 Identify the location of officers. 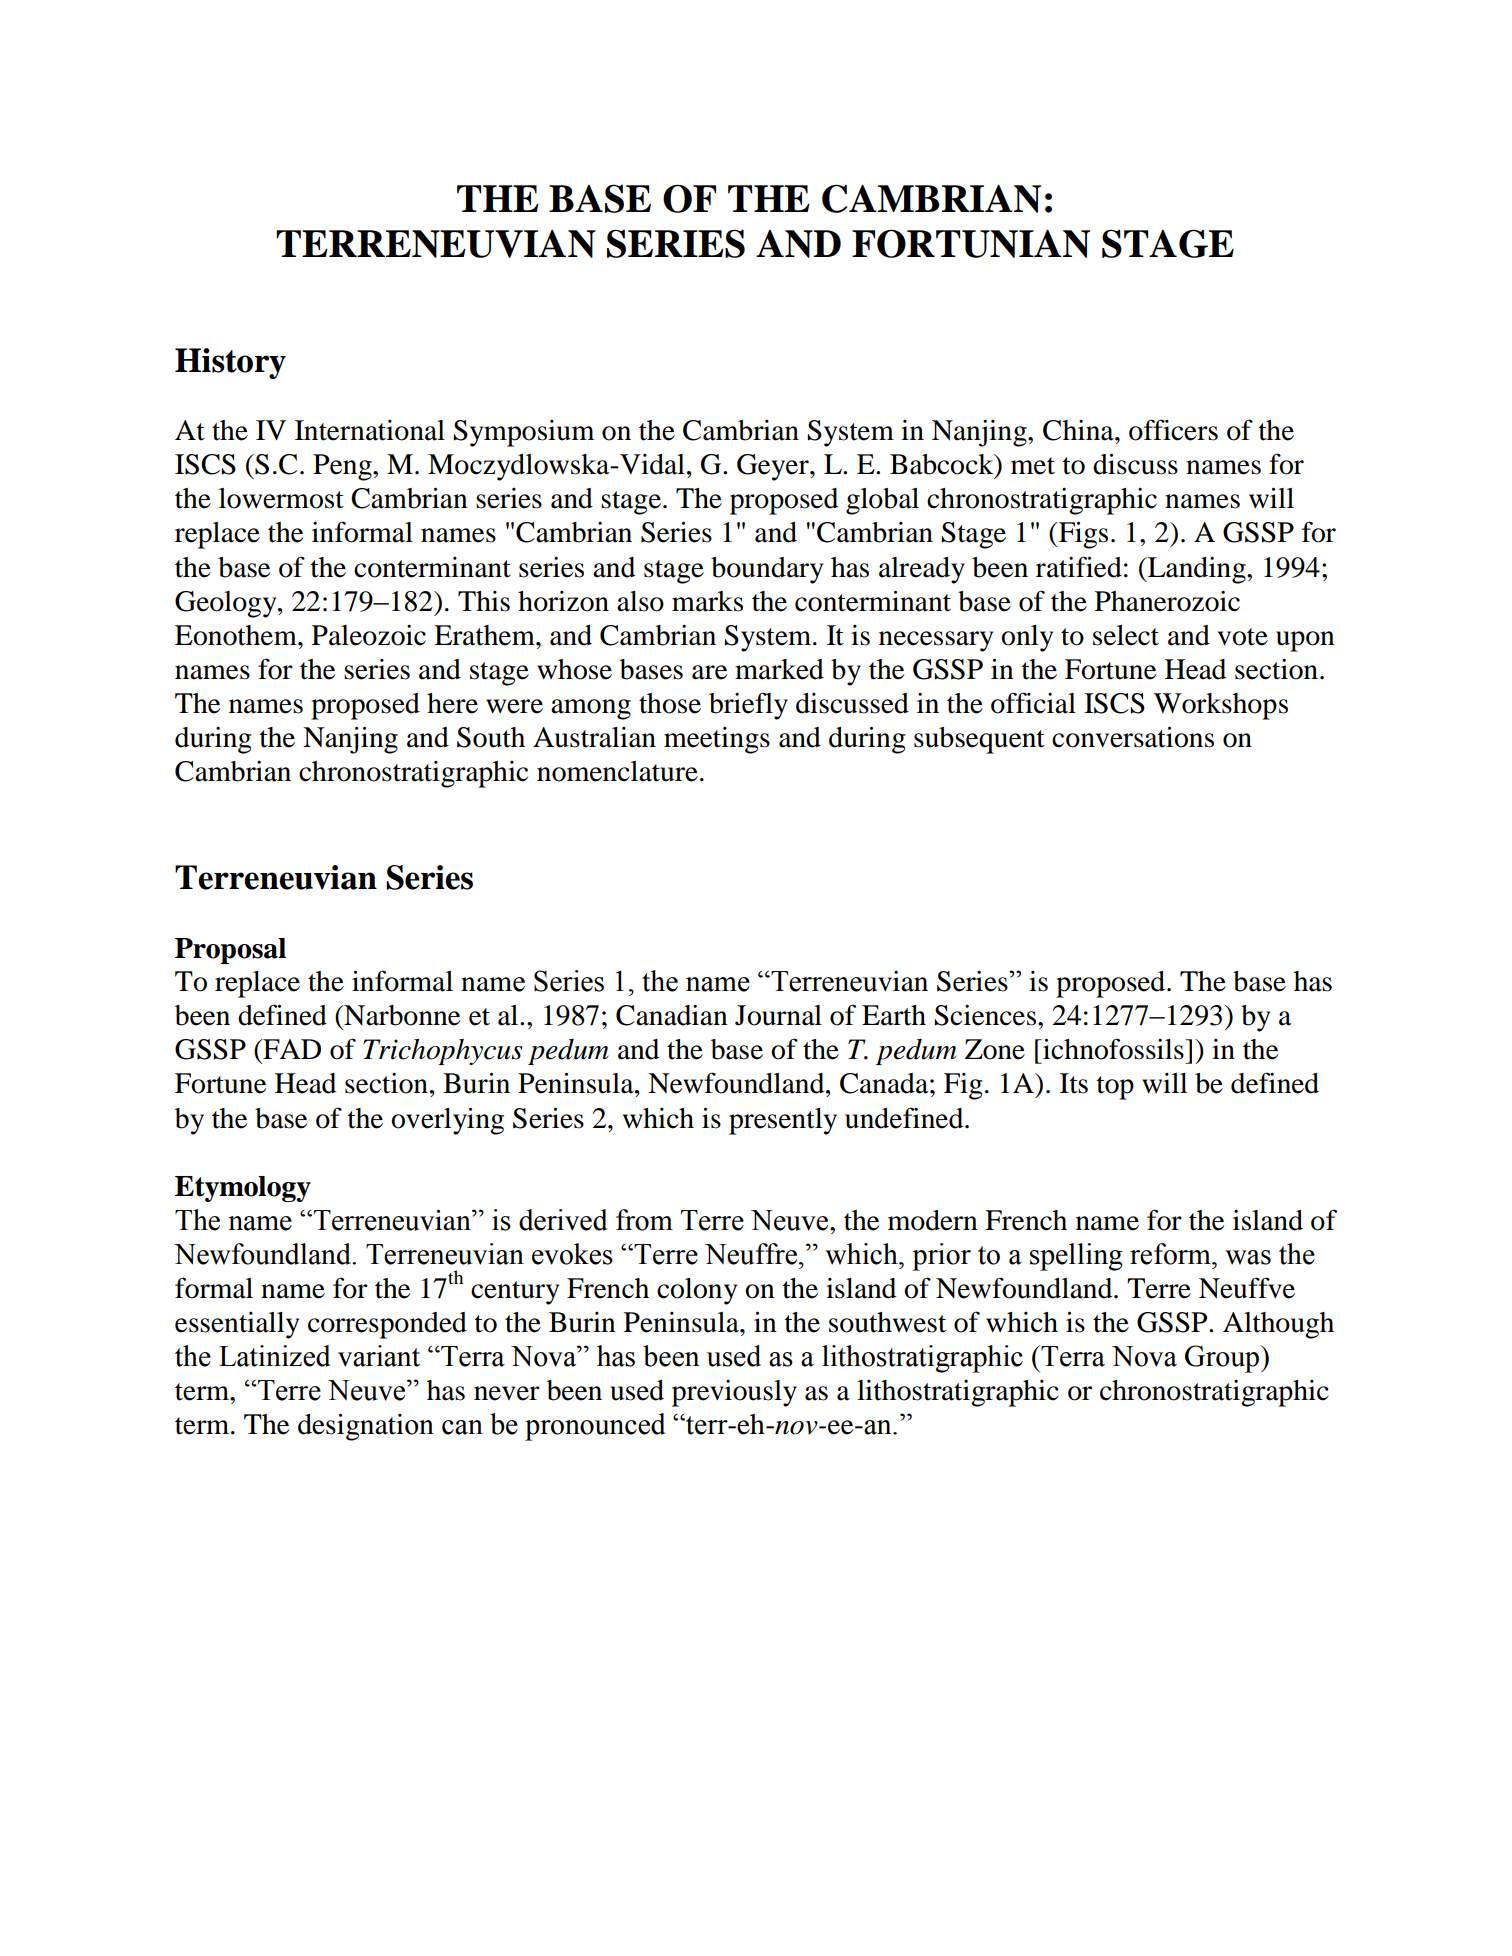
(1173, 430).
